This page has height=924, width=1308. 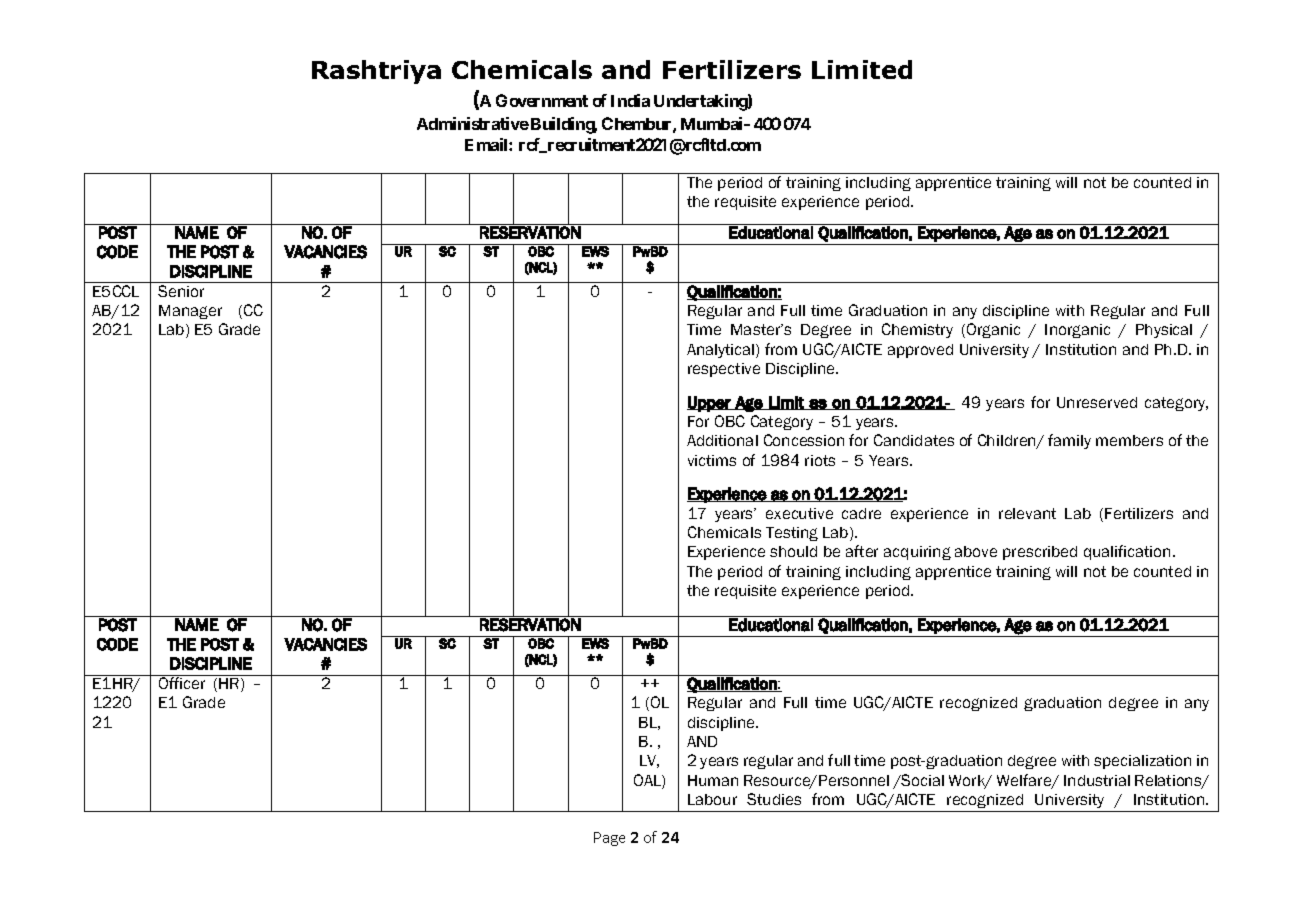 What do you see at coordinates (712, 799) in the page?
I see `Labour` at bounding box center [712, 799].
